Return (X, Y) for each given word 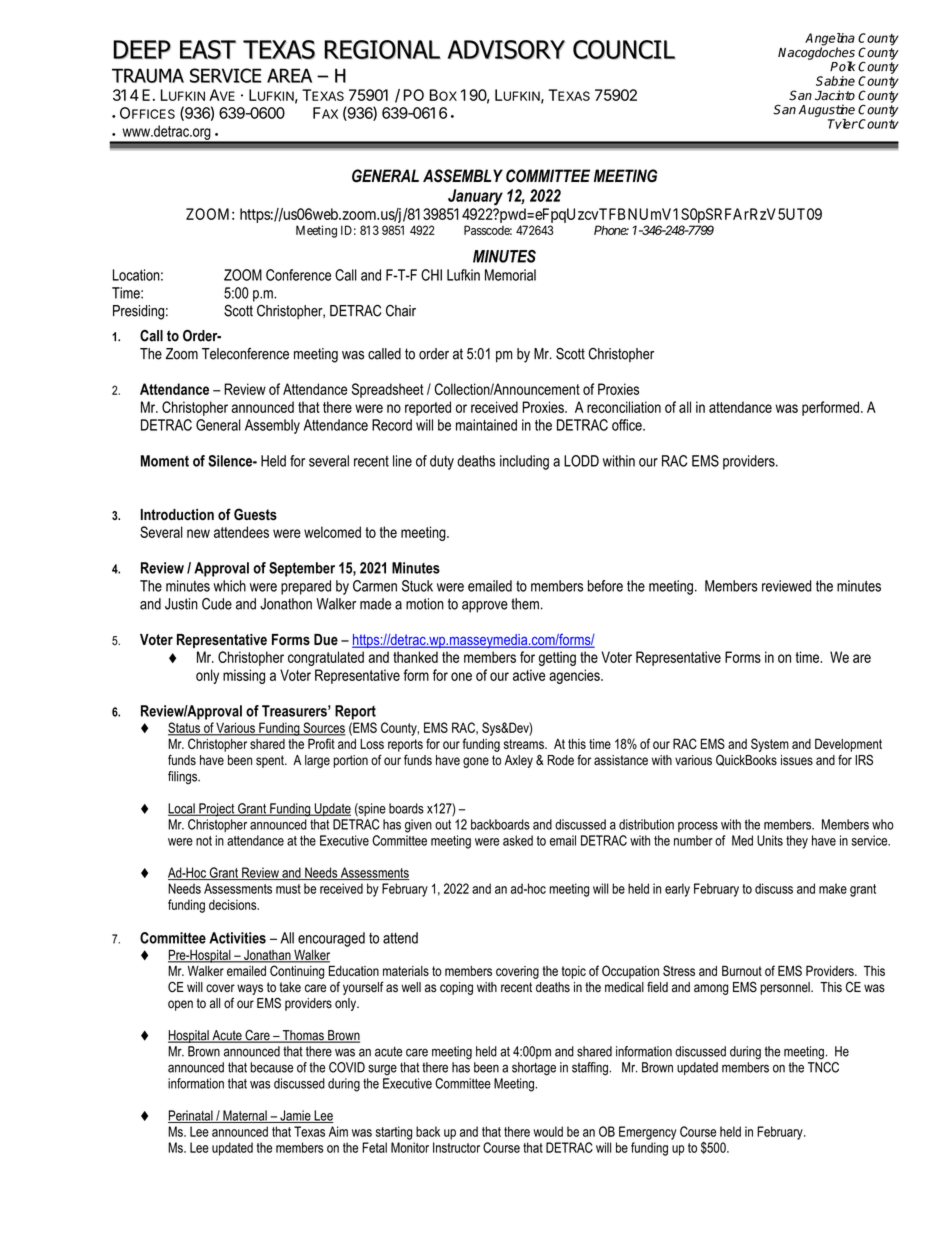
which (229, 586)
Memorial (510, 275)
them (525, 604)
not (204, 841)
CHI (431, 275)
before (605, 586)
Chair (401, 311)
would (548, 1131)
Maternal (245, 1116)
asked (518, 840)
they (797, 842)
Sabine (835, 81)
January (475, 197)
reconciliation (624, 407)
